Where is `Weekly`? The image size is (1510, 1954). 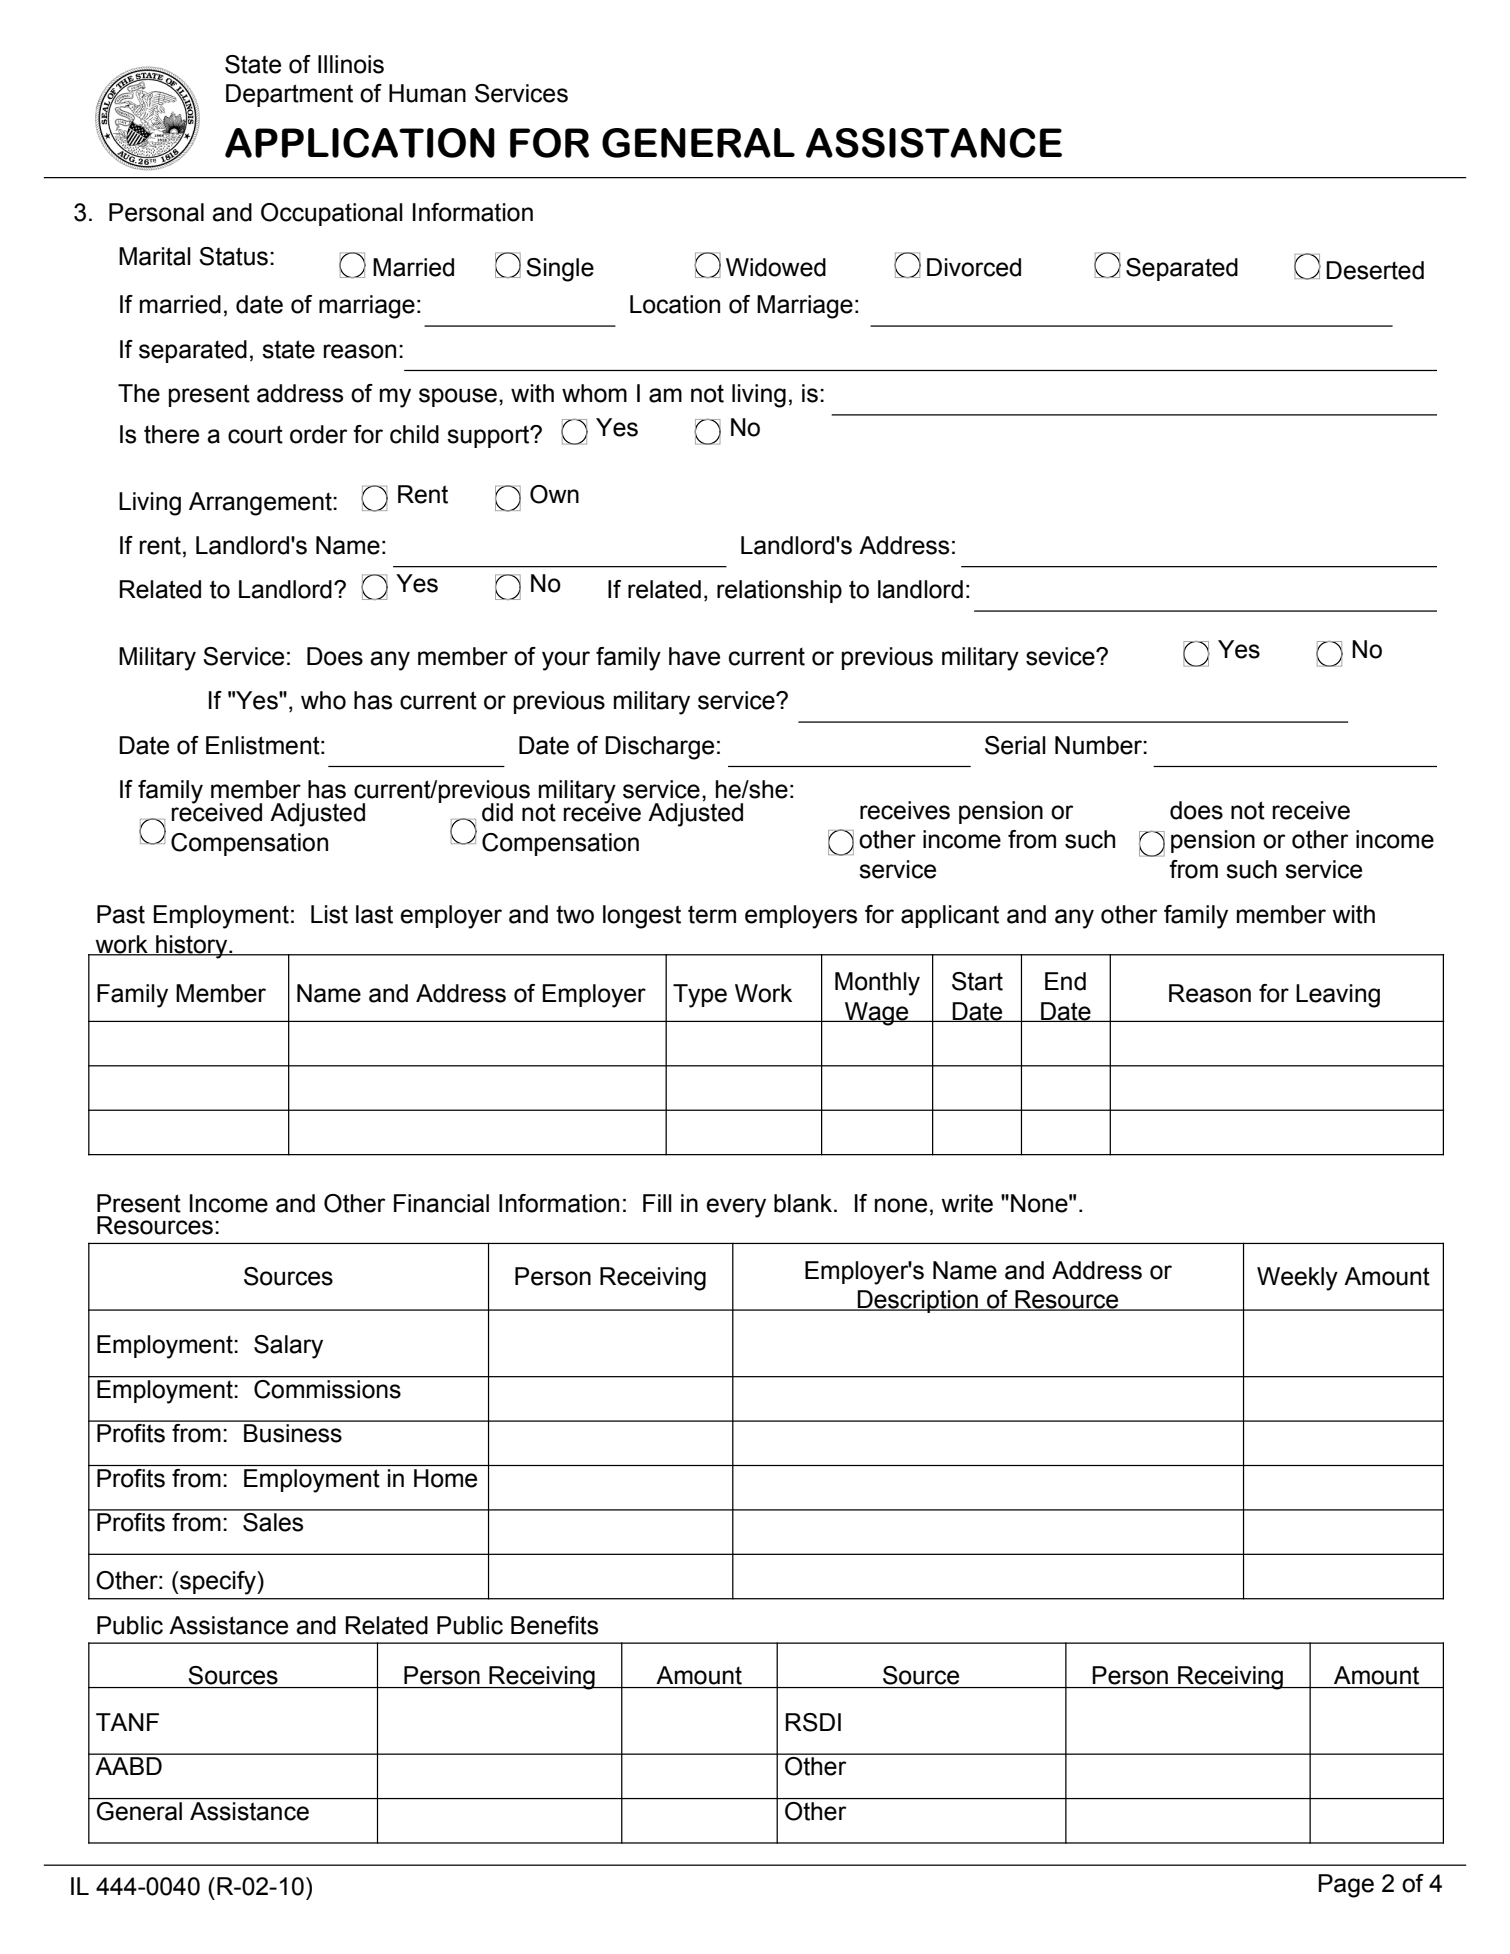
Weekly is located at coordinates (1297, 1279).
